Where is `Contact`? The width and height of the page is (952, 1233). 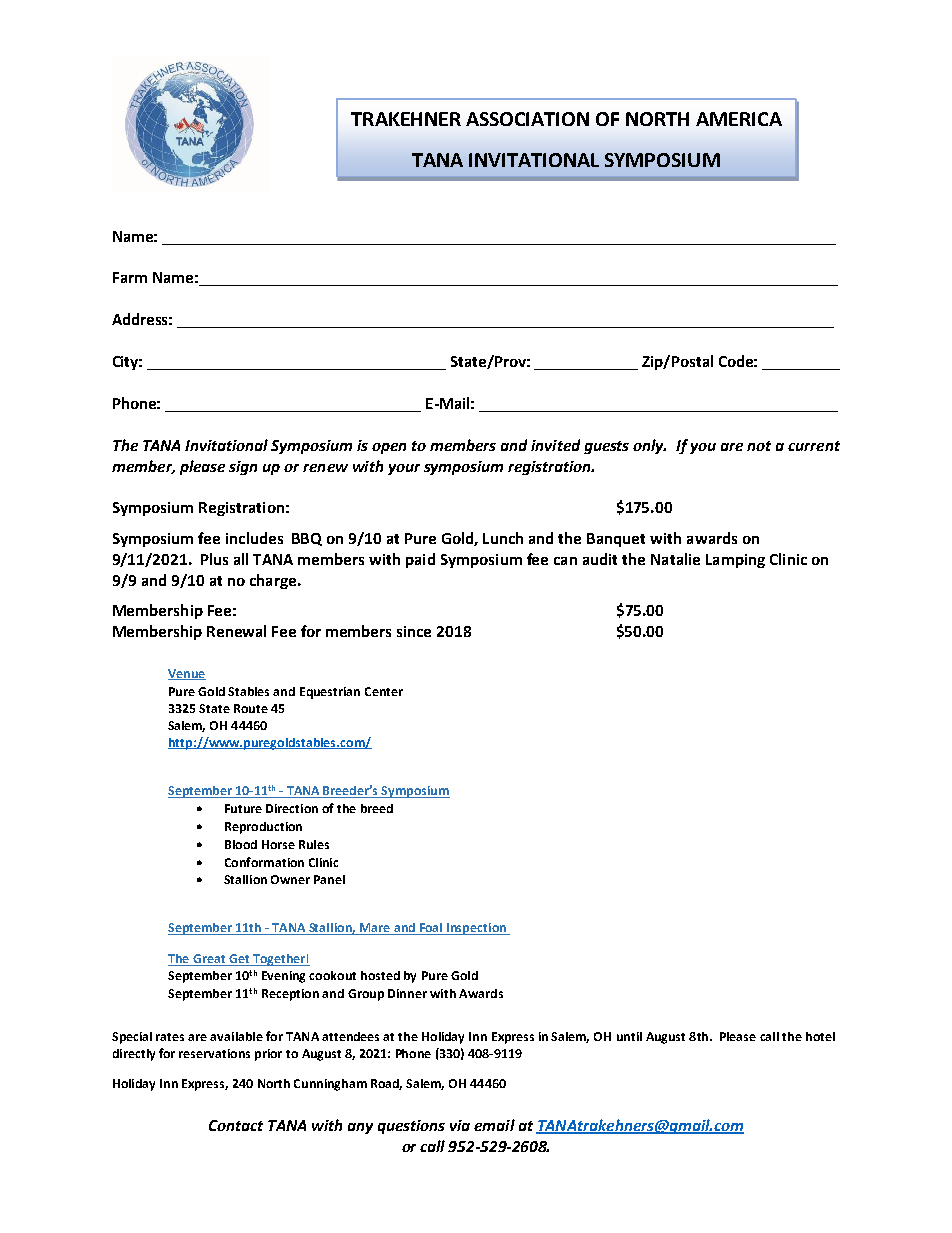
Contact is located at coordinates (236, 1125).
